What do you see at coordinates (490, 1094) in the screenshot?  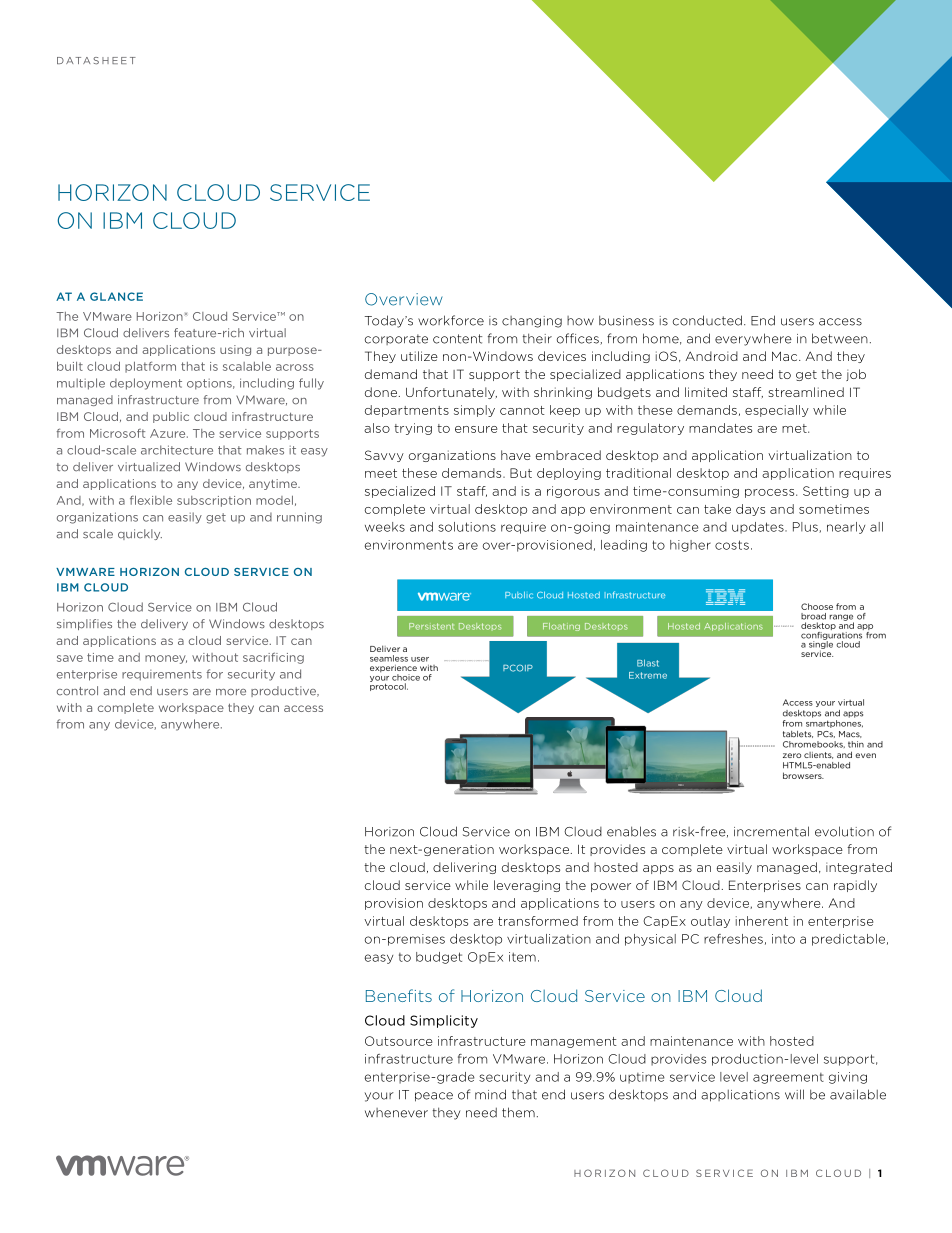 I see `mind` at bounding box center [490, 1094].
